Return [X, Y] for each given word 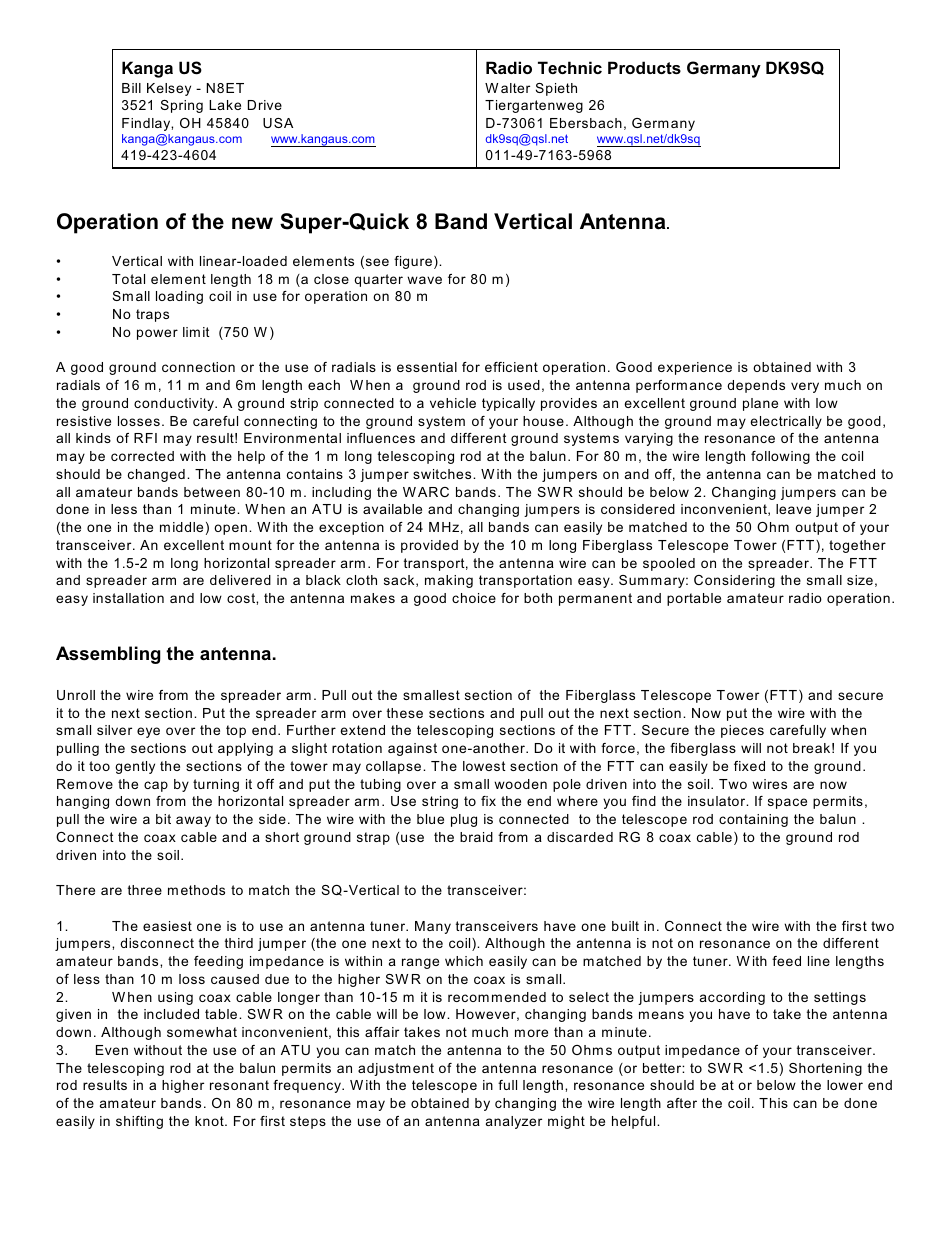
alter [515, 88]
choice [474, 598]
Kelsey [169, 89]
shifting [139, 1122]
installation [128, 598]
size [860, 580]
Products [644, 67]
